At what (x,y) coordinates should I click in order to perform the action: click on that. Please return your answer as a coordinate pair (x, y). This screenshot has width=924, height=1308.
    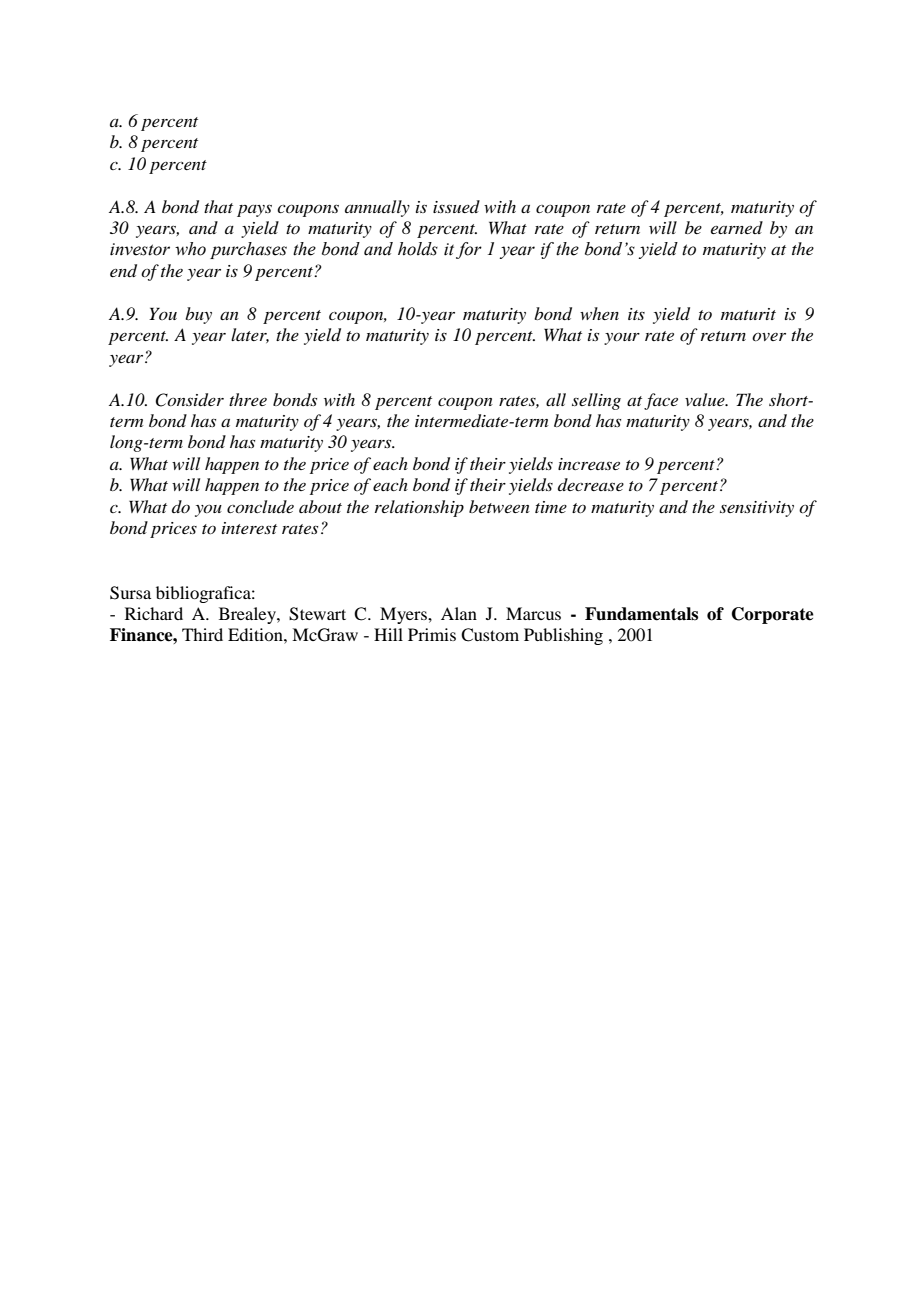
    Looking at the image, I should click on (218, 206).
